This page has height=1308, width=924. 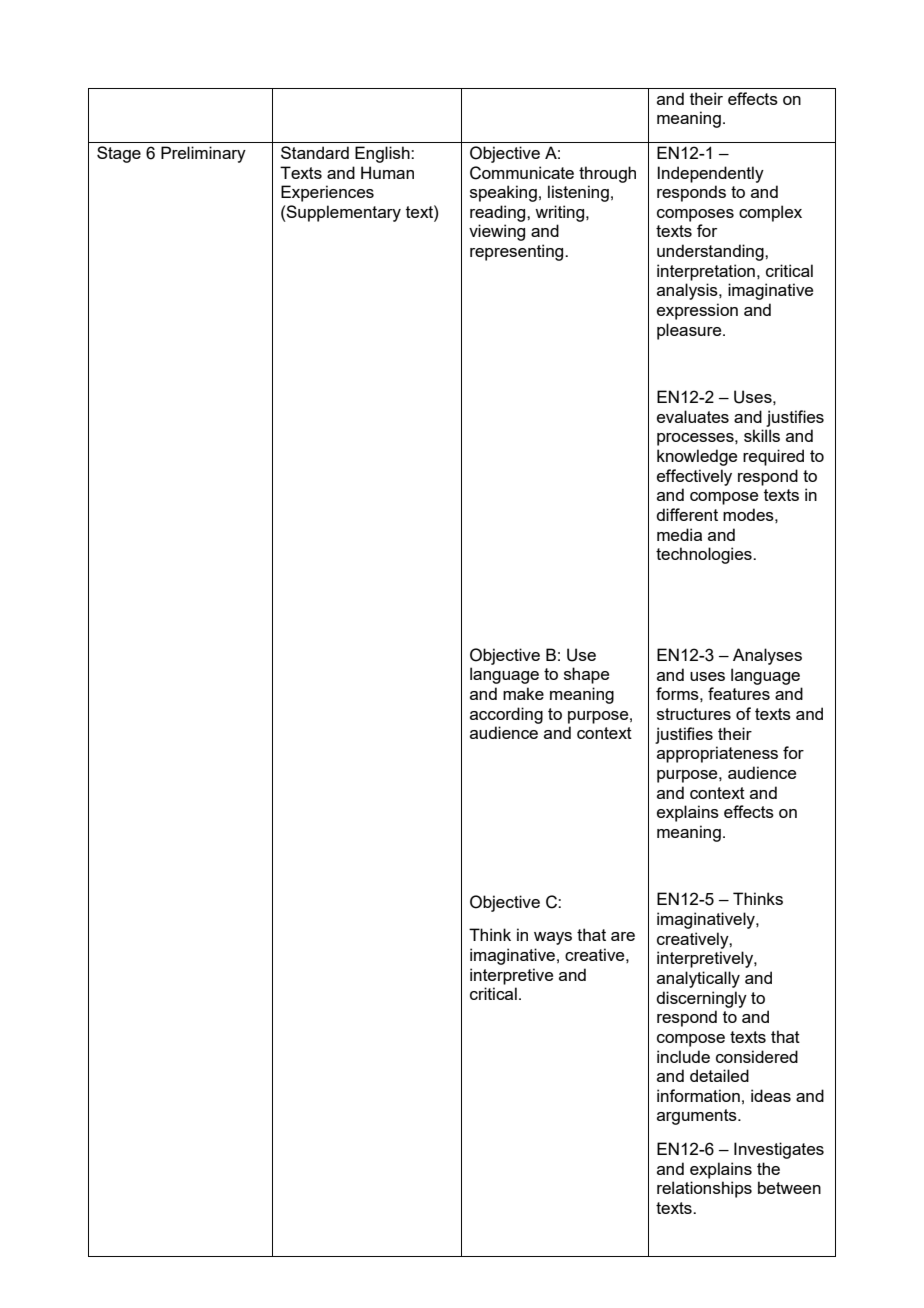 What do you see at coordinates (779, 1150) in the page?
I see `Investigates` at bounding box center [779, 1150].
